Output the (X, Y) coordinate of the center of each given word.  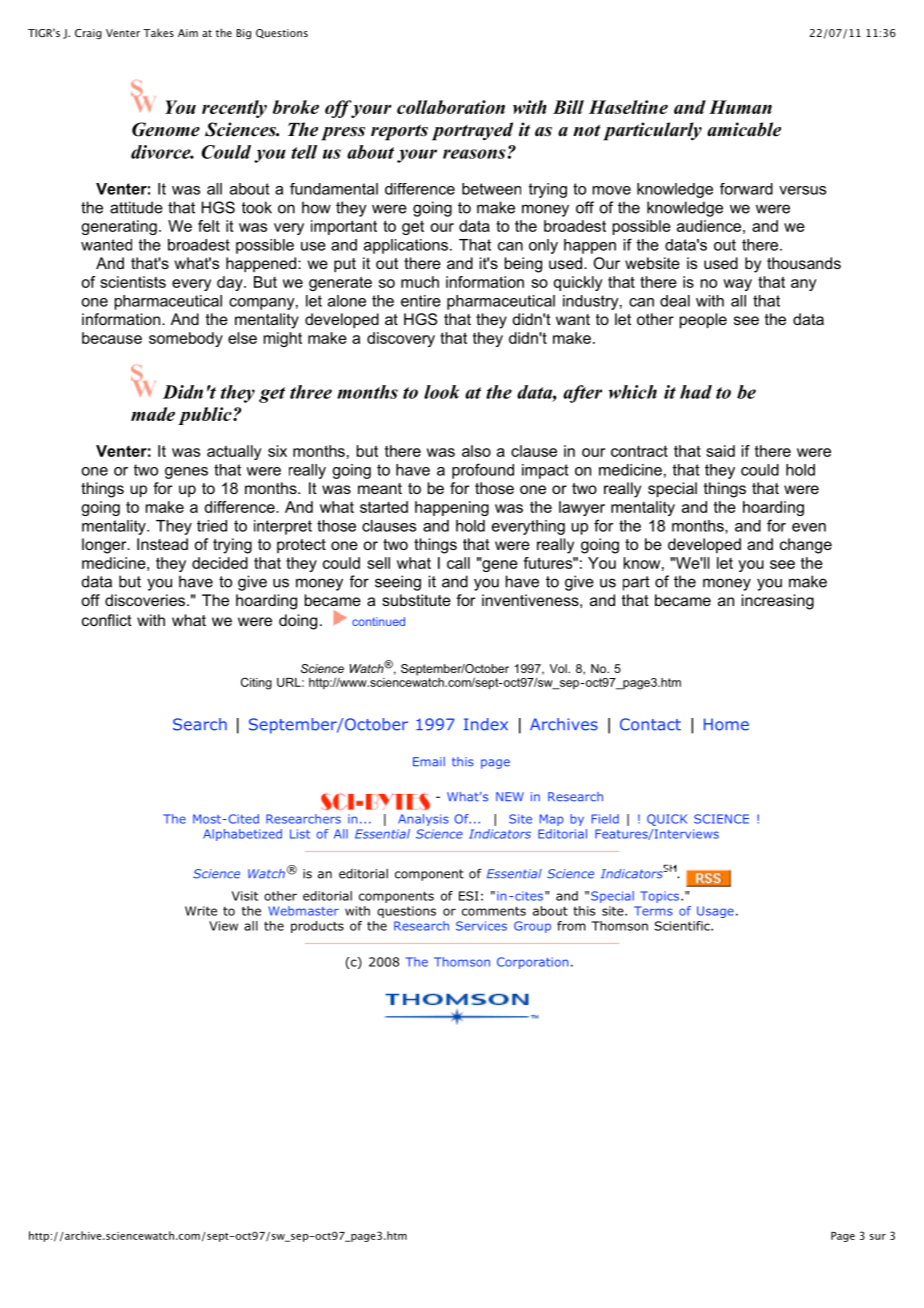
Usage (715, 912)
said (720, 451)
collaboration (451, 107)
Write (201, 911)
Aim (188, 33)
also (476, 451)
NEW (510, 796)
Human (740, 107)
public (206, 416)
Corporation (532, 963)
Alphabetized (242, 835)
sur (878, 1237)
